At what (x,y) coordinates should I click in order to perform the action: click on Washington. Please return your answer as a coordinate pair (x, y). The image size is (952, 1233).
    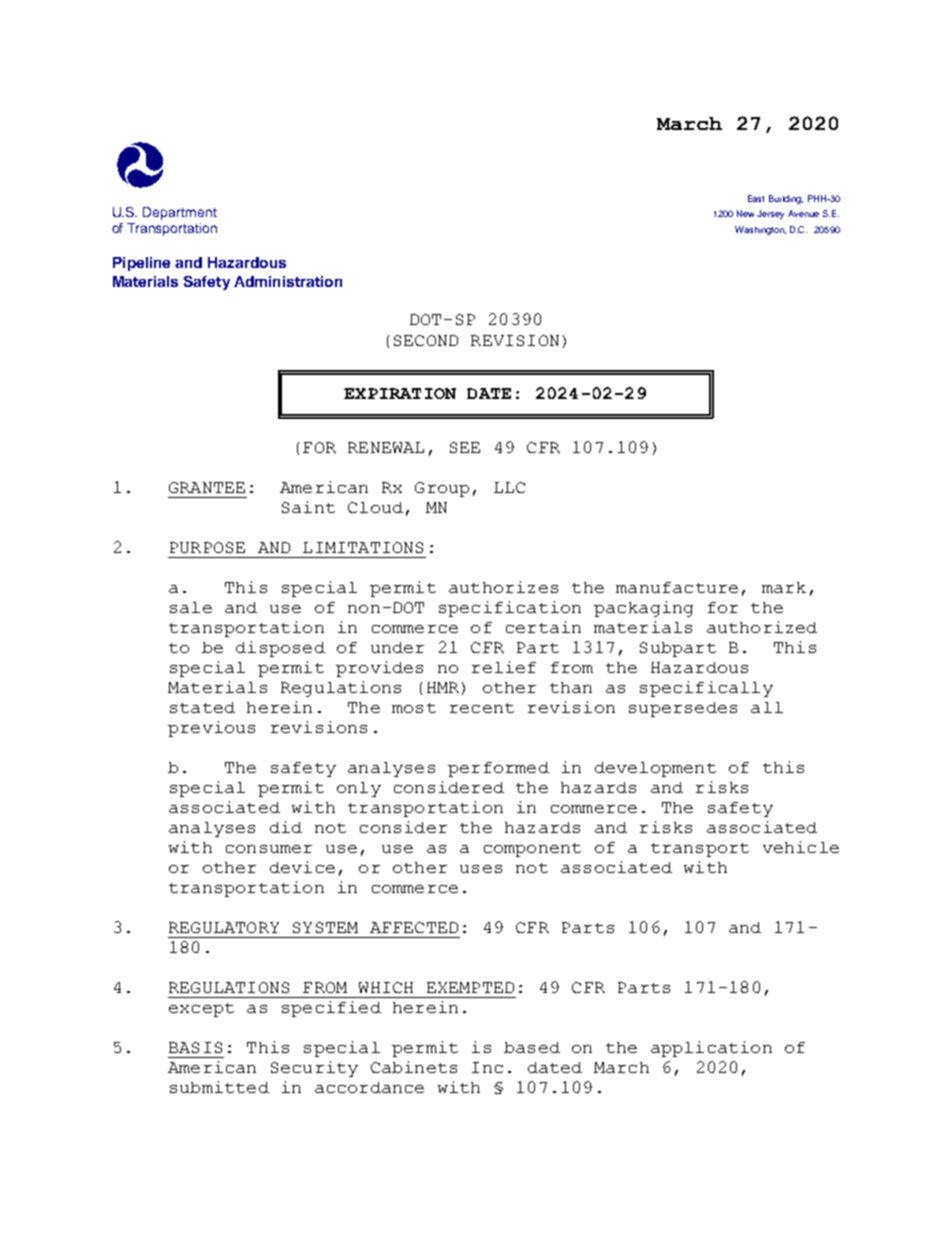
    Looking at the image, I should click on (760, 230).
